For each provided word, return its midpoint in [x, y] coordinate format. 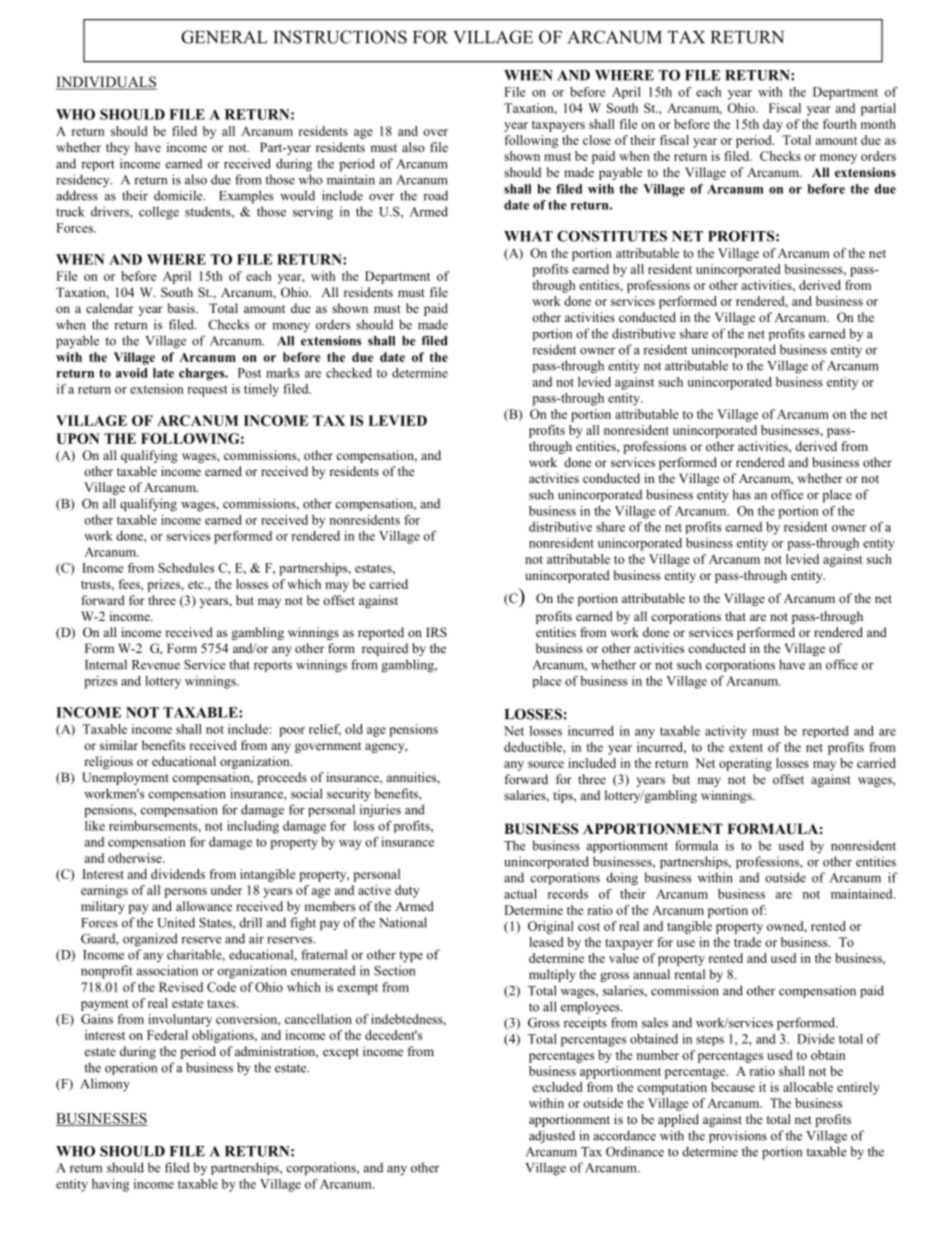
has [741, 494]
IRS [436, 632]
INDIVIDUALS [106, 83]
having [110, 1185]
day [773, 125]
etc [197, 585]
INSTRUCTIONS [340, 37]
